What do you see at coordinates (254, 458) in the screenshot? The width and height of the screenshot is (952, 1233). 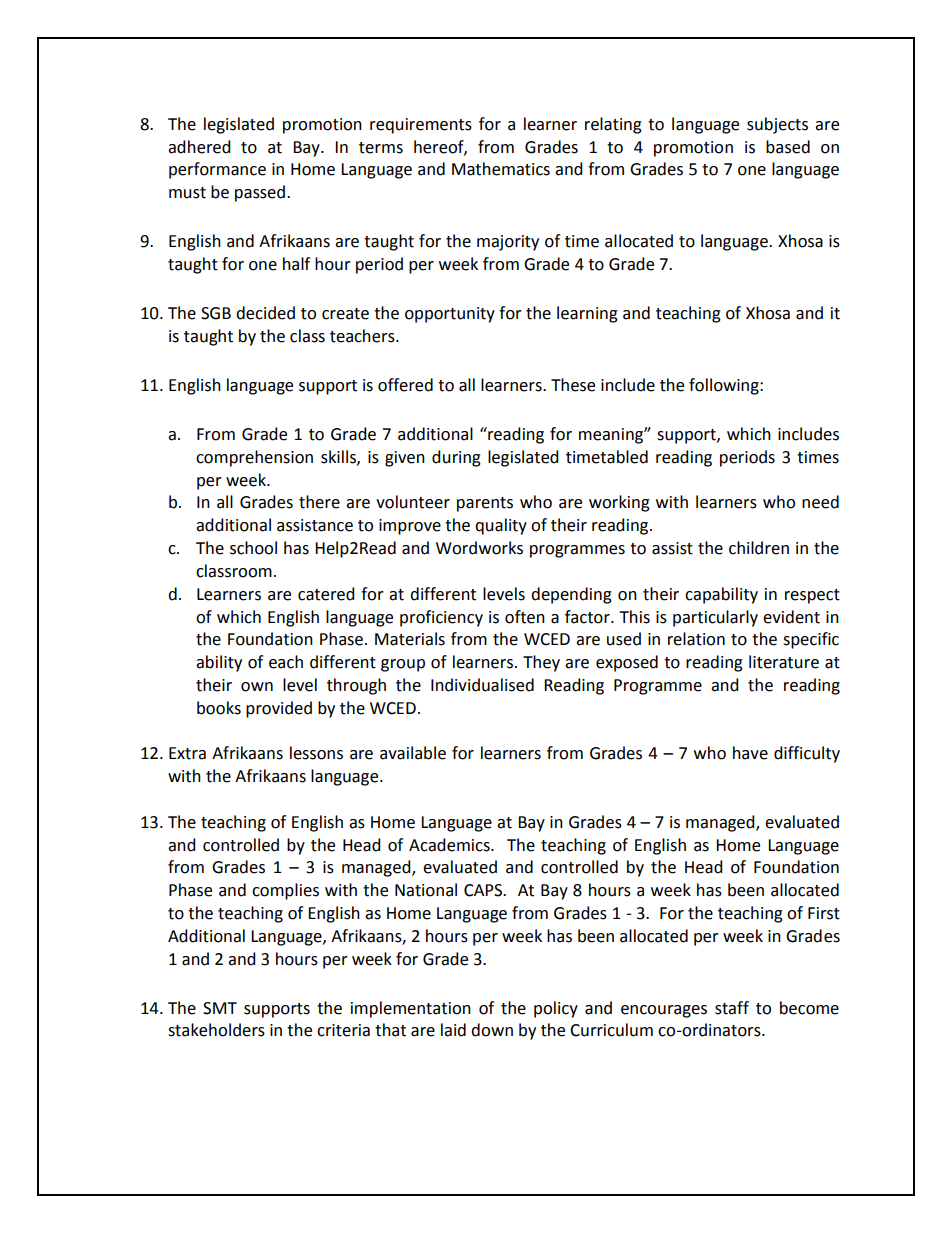 I see `comprehension` at bounding box center [254, 458].
